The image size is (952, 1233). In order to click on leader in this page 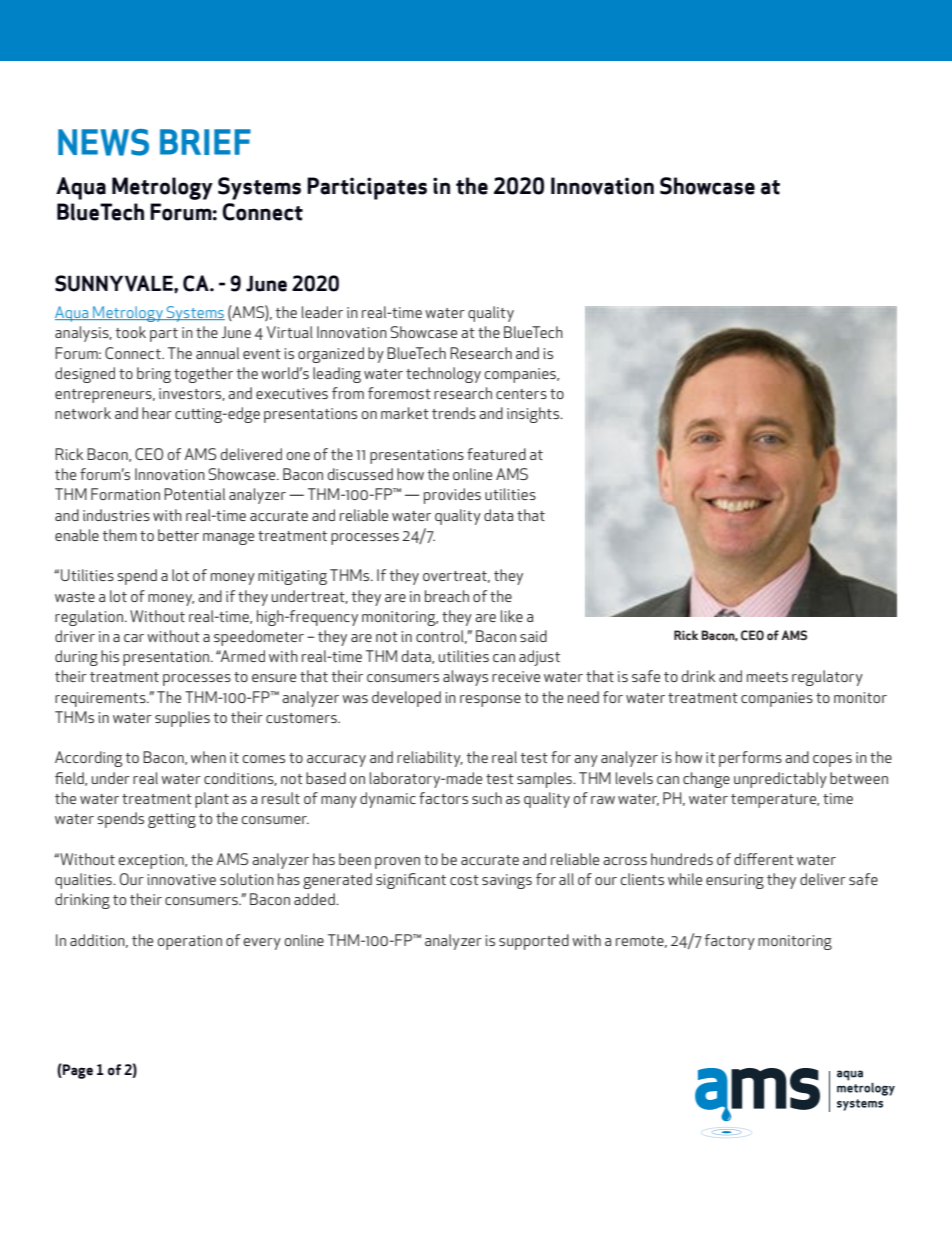, I will do `click(322, 312)`.
